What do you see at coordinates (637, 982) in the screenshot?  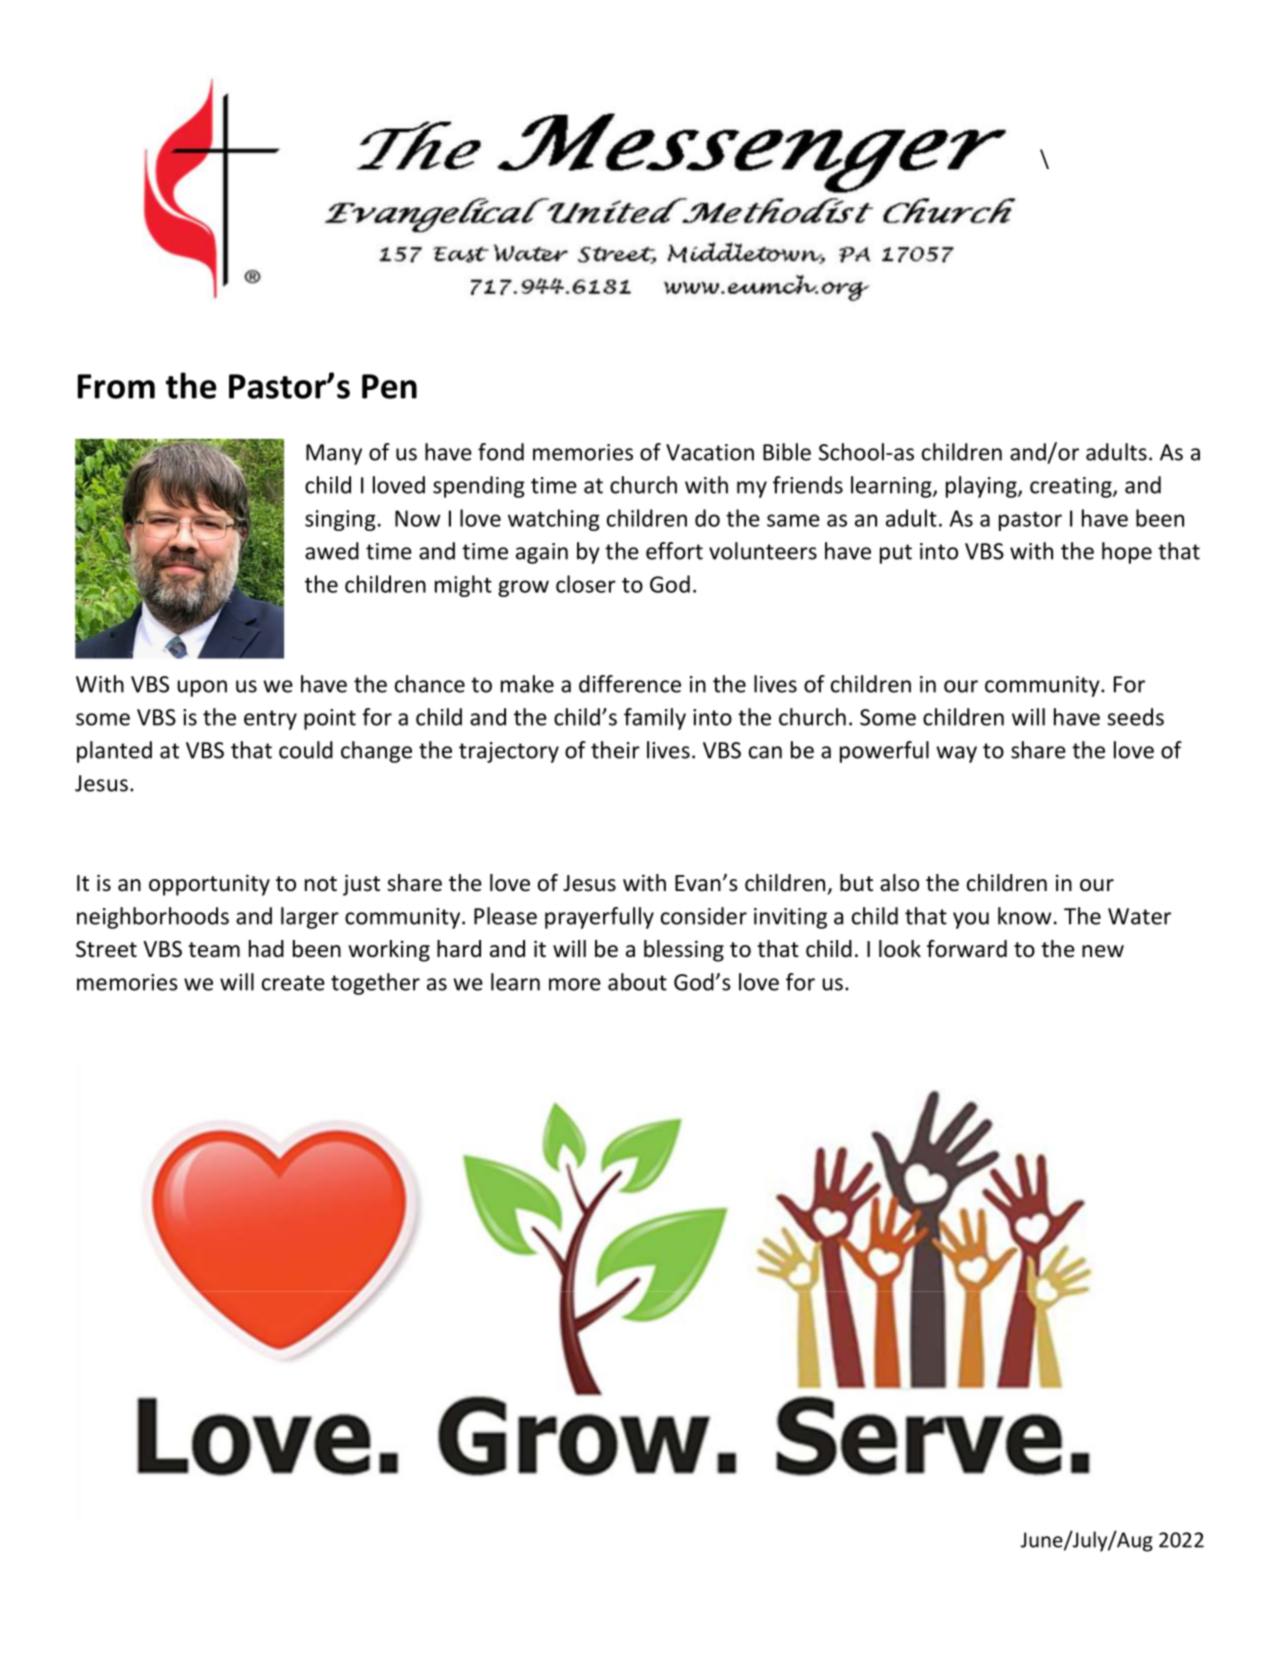 I see `about` at bounding box center [637, 982].
